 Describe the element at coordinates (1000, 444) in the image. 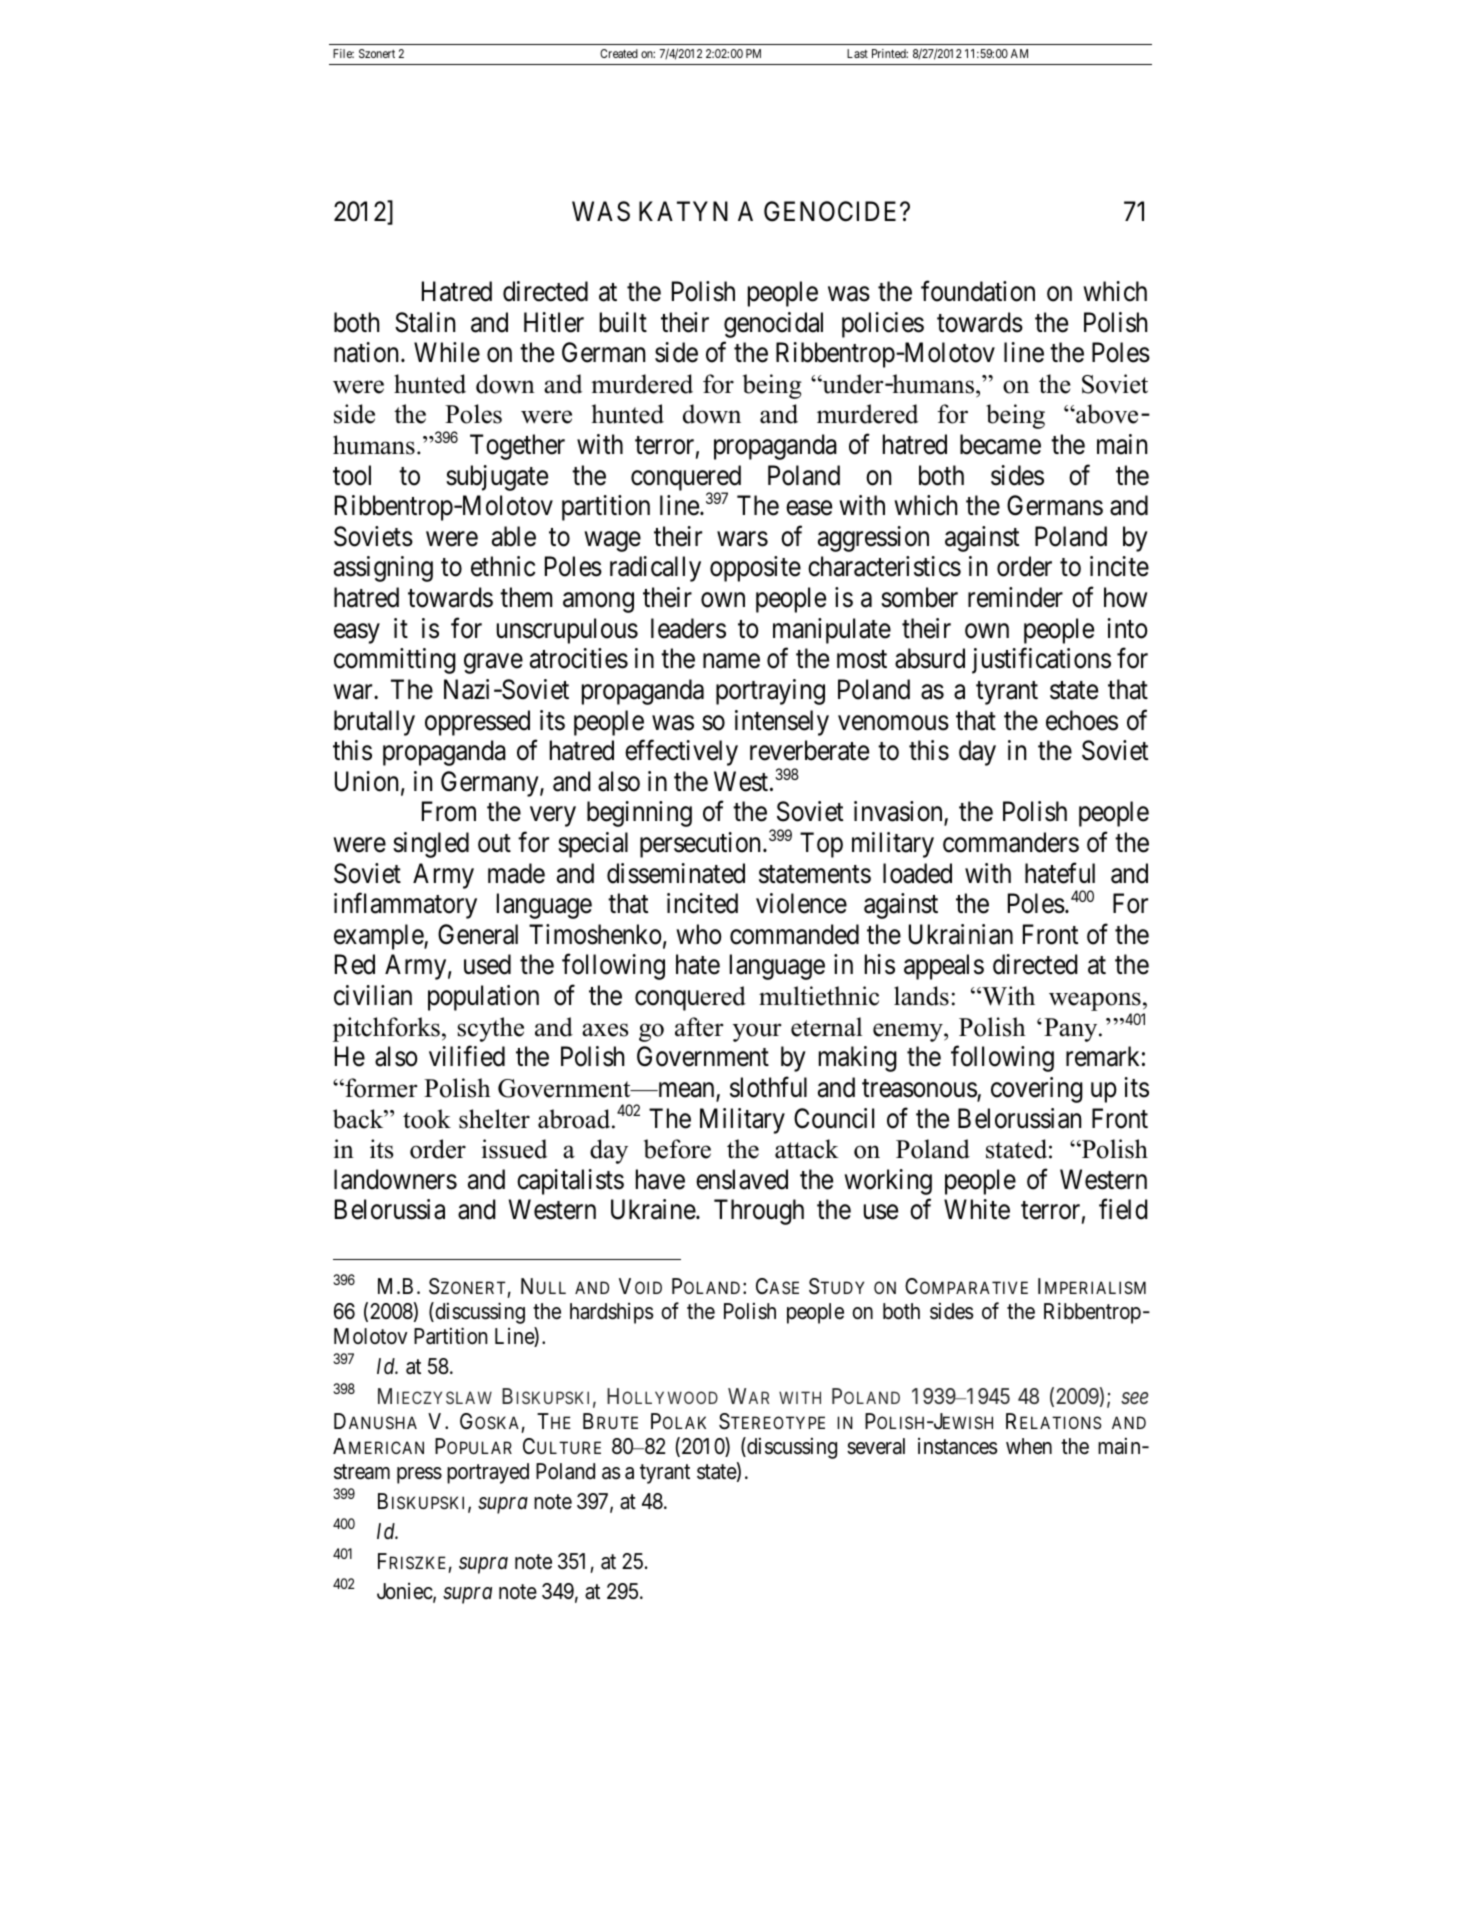

I see `became` at that location.
